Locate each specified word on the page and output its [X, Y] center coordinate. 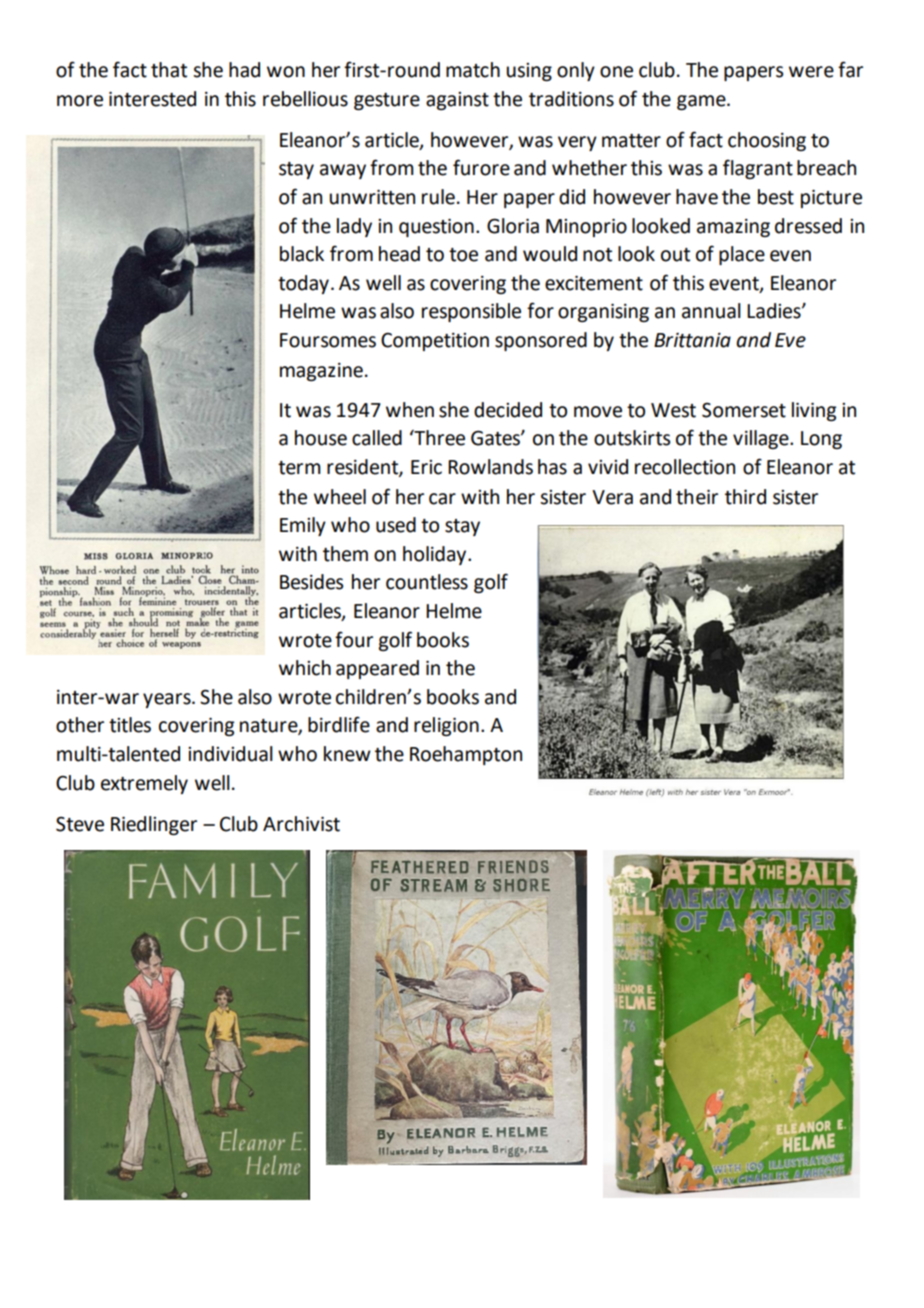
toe [463, 255]
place [742, 255]
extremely [144, 784]
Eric [426, 467]
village [762, 439]
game [702, 102]
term [299, 468]
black [302, 254]
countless [427, 582]
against [457, 101]
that [169, 70]
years [168, 700]
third [745, 497]
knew [347, 754]
